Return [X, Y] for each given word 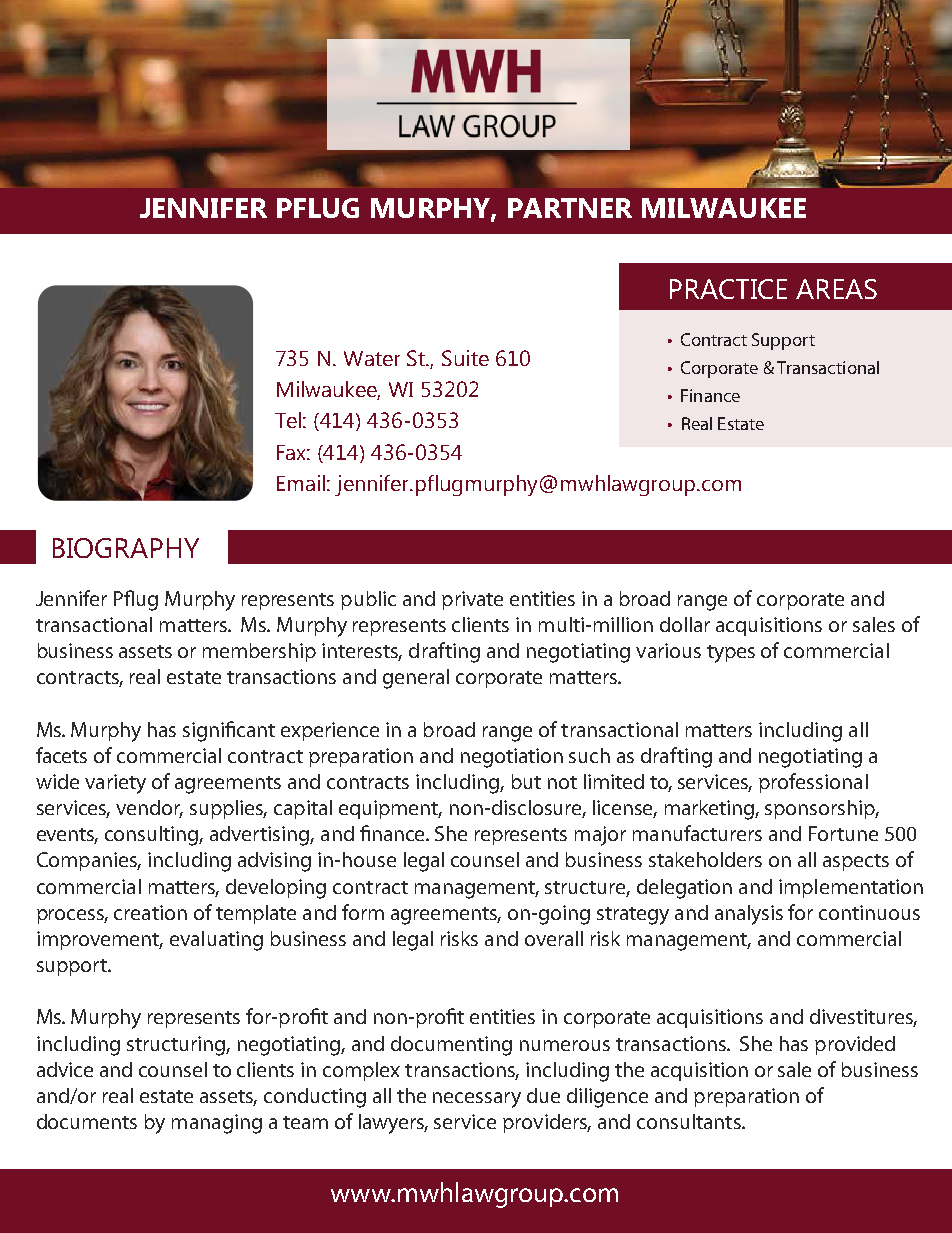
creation [150, 912]
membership [259, 652]
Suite [465, 358]
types [731, 654]
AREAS [836, 289]
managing [217, 1124]
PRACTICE [728, 289]
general [416, 679]
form [363, 912]
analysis [749, 915]
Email [301, 483]
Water [372, 358]
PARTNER [570, 208]
